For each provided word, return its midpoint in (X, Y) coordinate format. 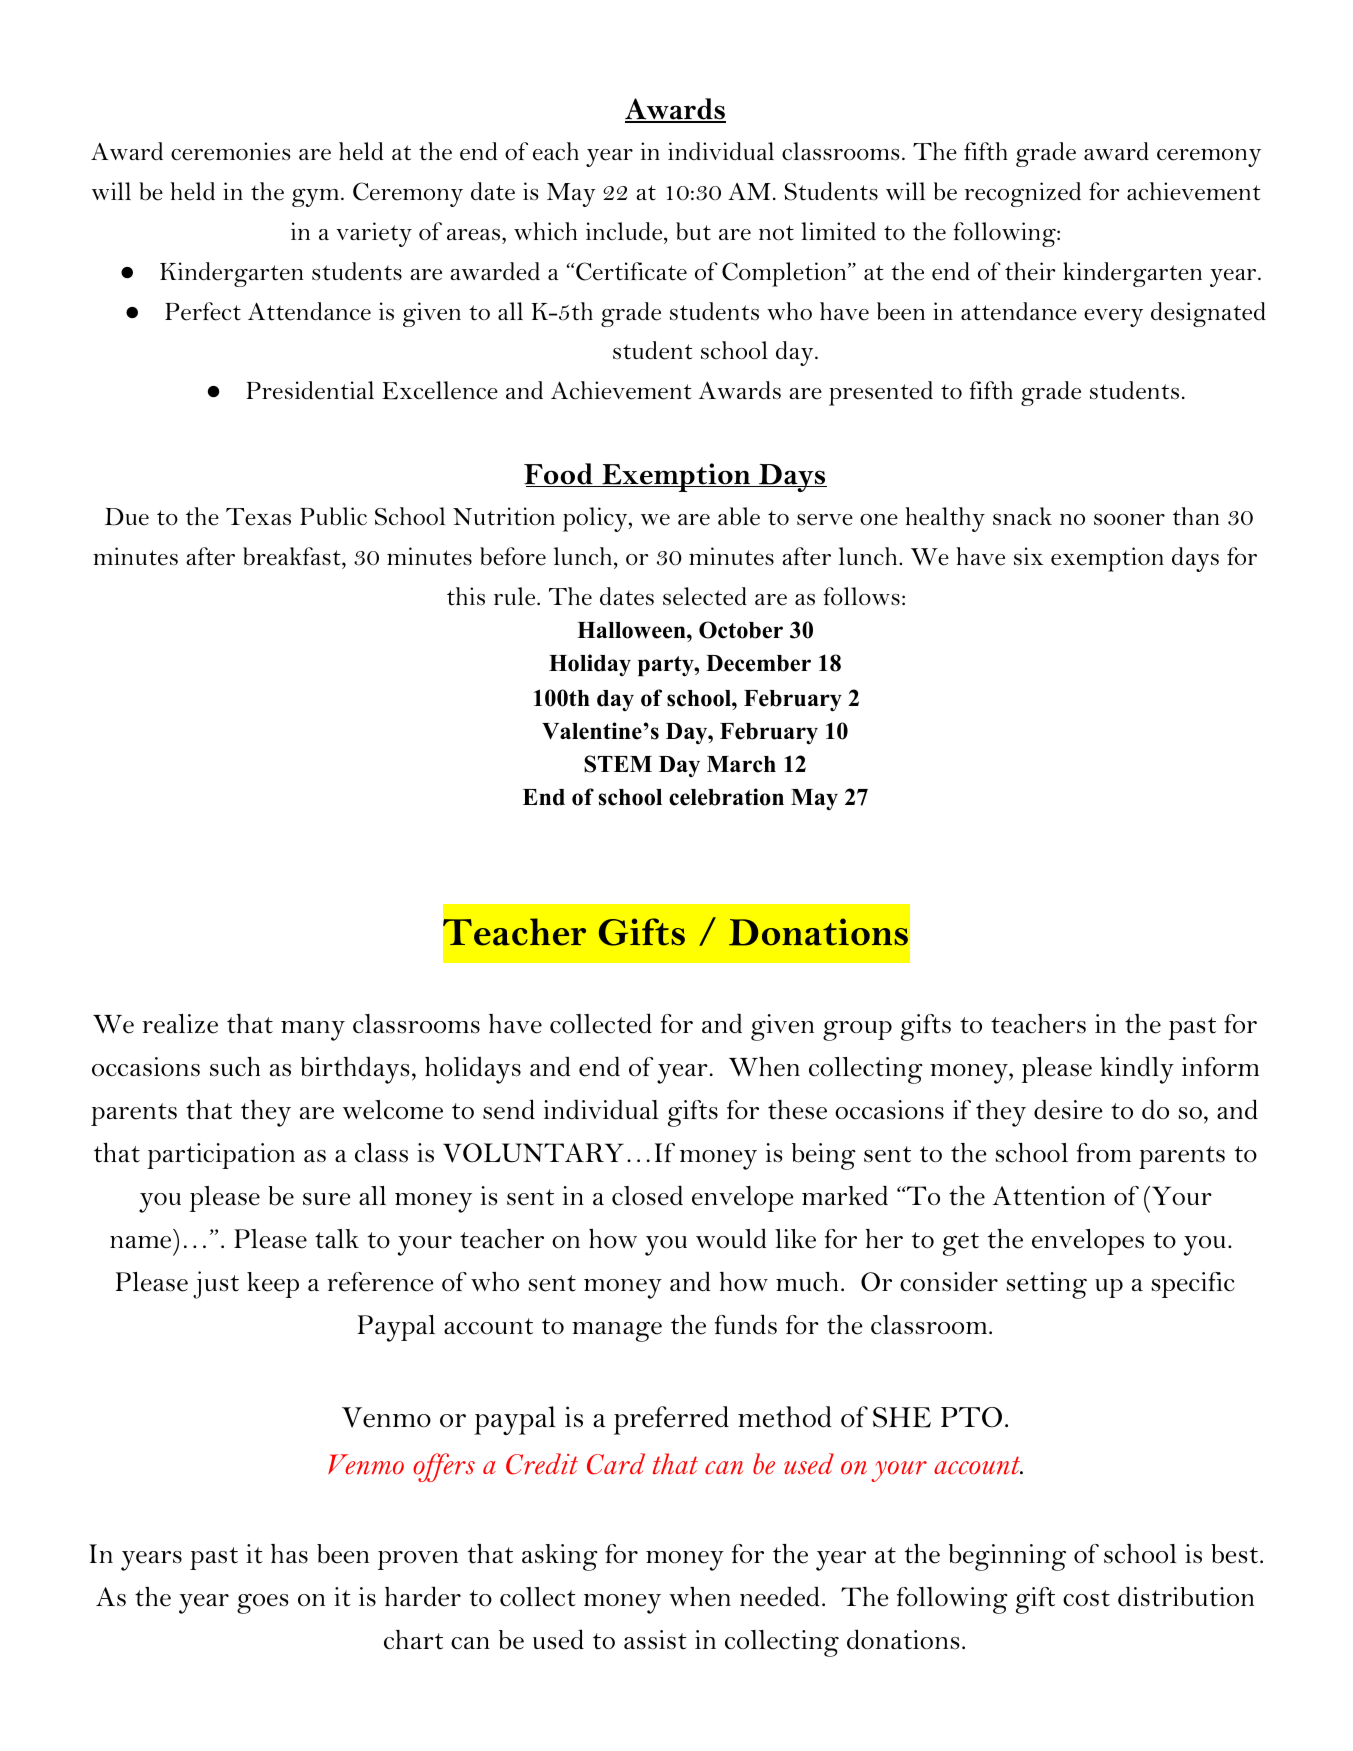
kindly (1137, 1070)
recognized (1023, 194)
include (624, 231)
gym (315, 197)
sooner (1129, 520)
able (739, 516)
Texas (258, 517)
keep (273, 1285)
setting (1047, 1285)
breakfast (293, 556)
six (1028, 556)
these (797, 1110)
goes (263, 1604)
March (741, 764)
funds (746, 1324)
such (235, 1067)
